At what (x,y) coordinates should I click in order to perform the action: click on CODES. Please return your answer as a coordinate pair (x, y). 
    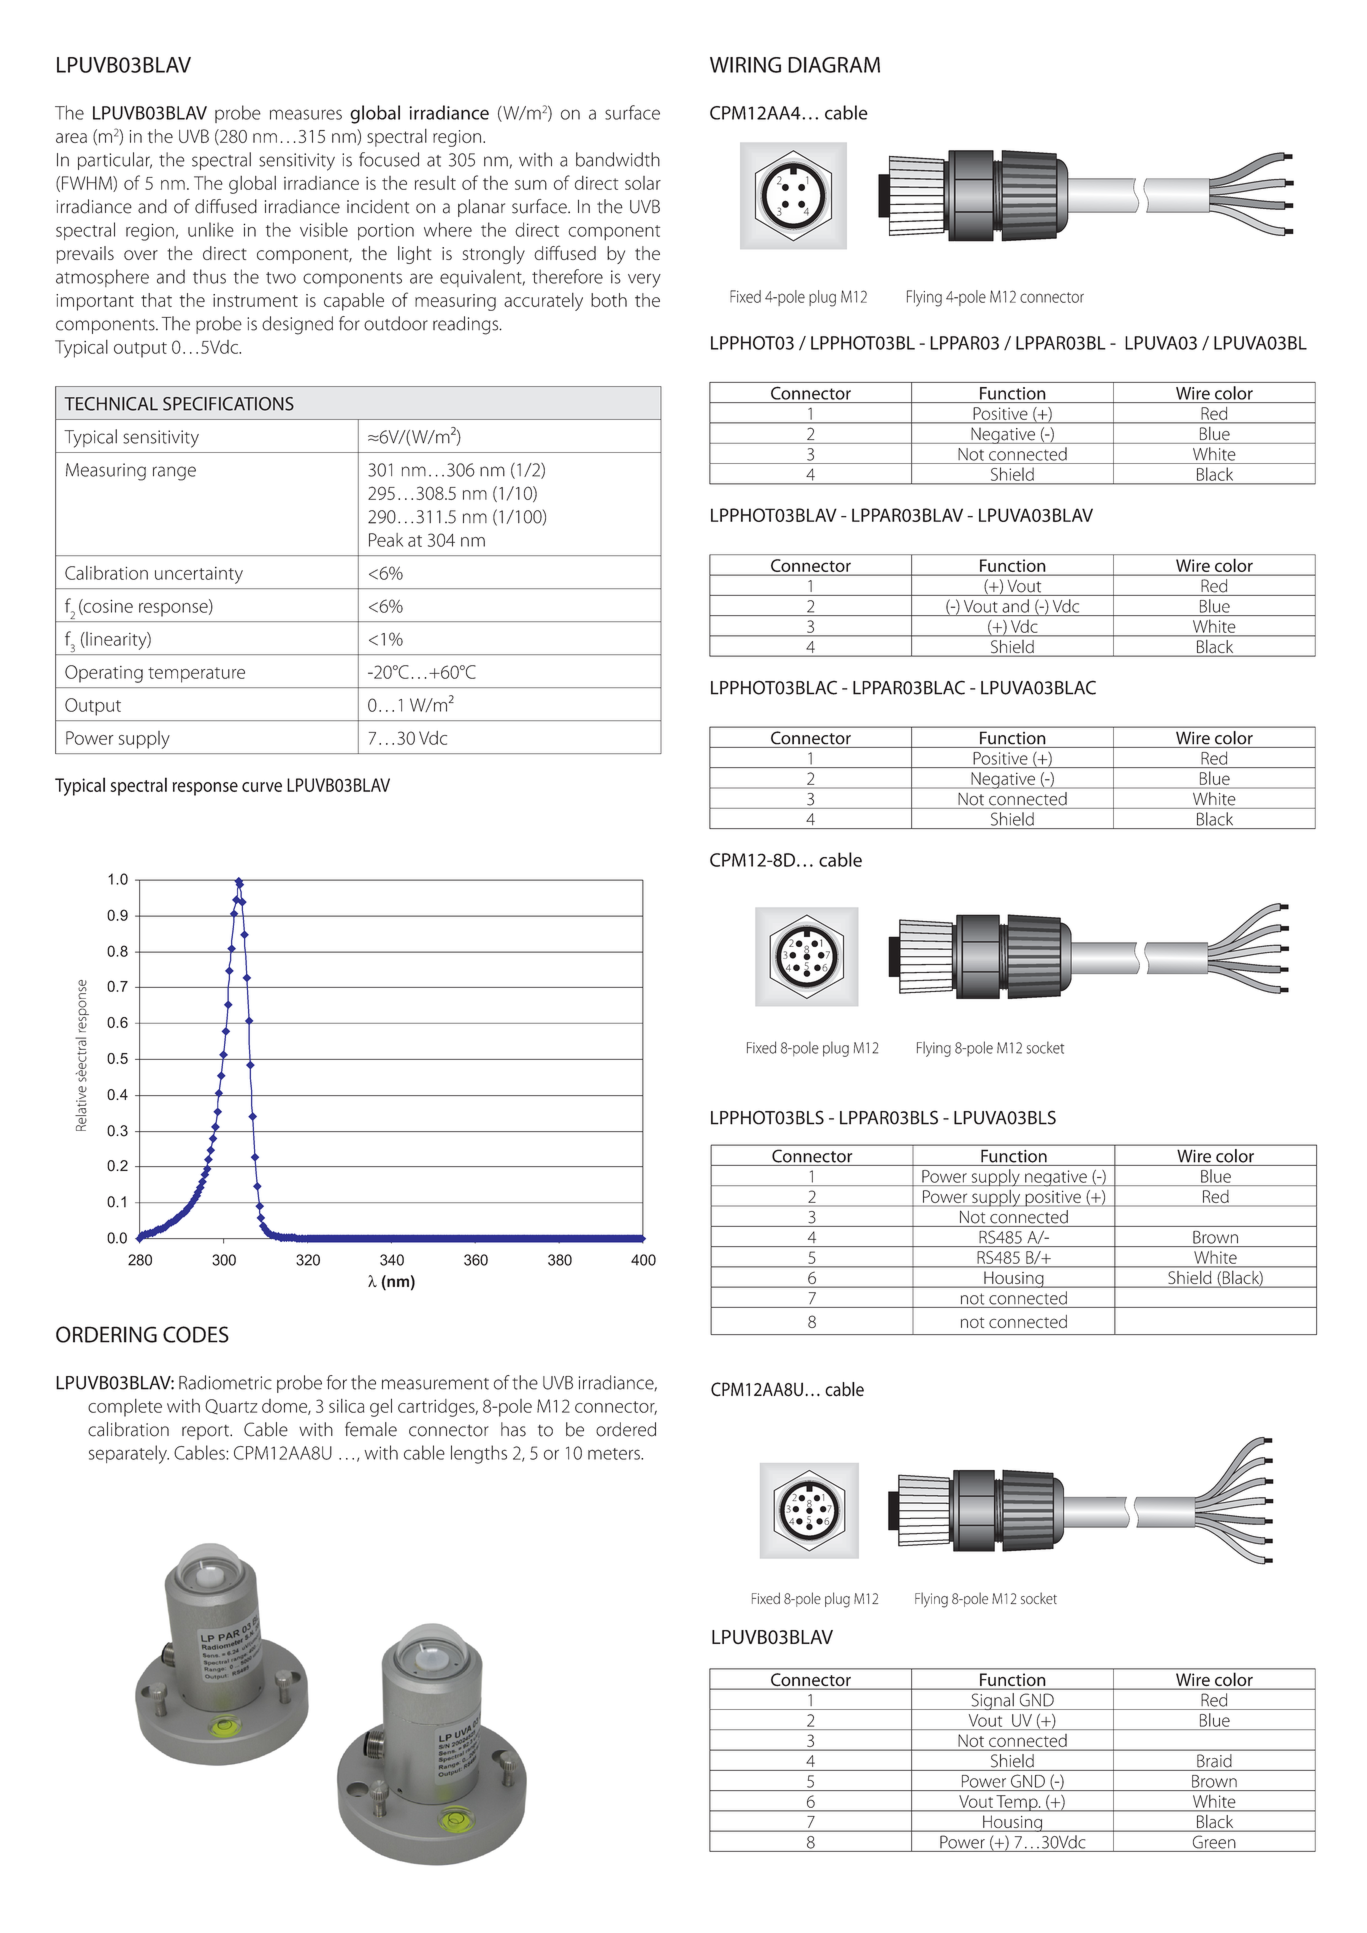
    Looking at the image, I should click on (196, 1334).
